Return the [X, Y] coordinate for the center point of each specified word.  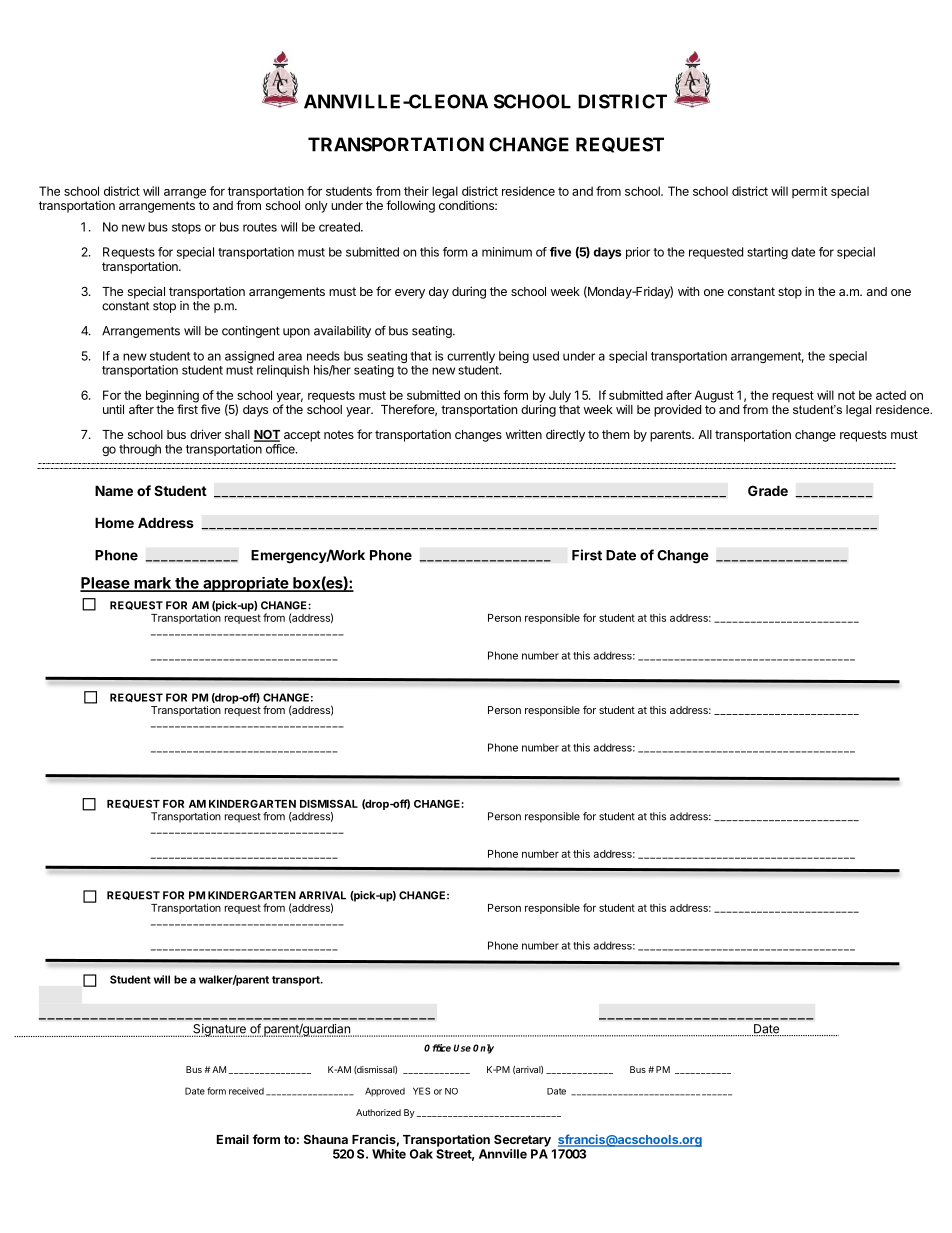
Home [114, 522]
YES [421, 1091]
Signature [219, 1030]
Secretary [522, 1141]
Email [233, 1139]
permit [809, 192]
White [389, 1154]
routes [260, 227]
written [524, 434]
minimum [507, 252]
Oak [421, 1154]
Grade [768, 490]
